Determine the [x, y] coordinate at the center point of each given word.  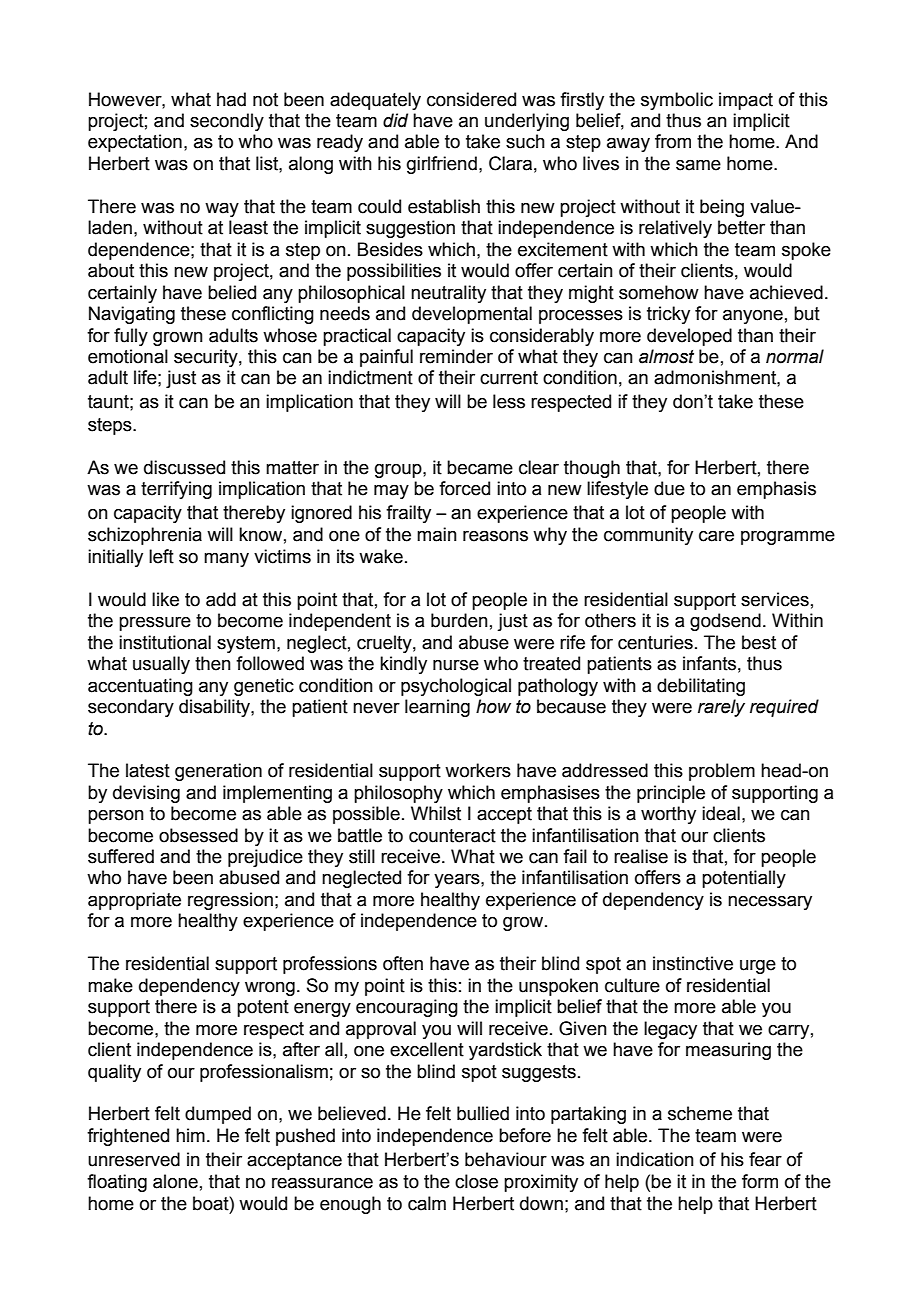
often [403, 963]
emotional [128, 356]
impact [746, 101]
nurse [456, 665]
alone [175, 1181]
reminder [456, 356]
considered [471, 99]
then [213, 663]
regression [230, 901]
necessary [770, 902]
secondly [227, 122]
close [476, 1181]
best [759, 642]
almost [666, 356]
